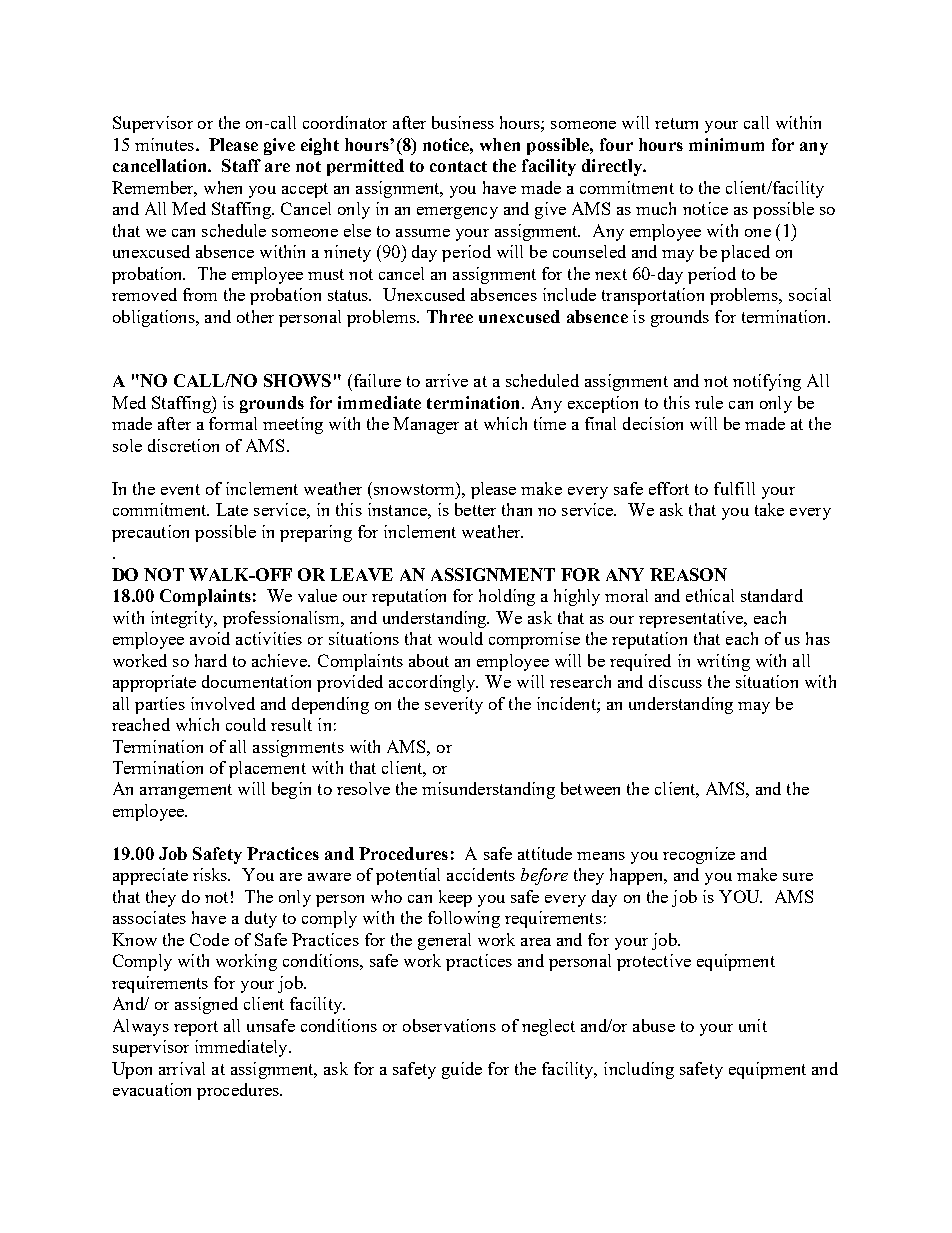 The image size is (952, 1233). I want to click on arrival, so click(182, 1068).
